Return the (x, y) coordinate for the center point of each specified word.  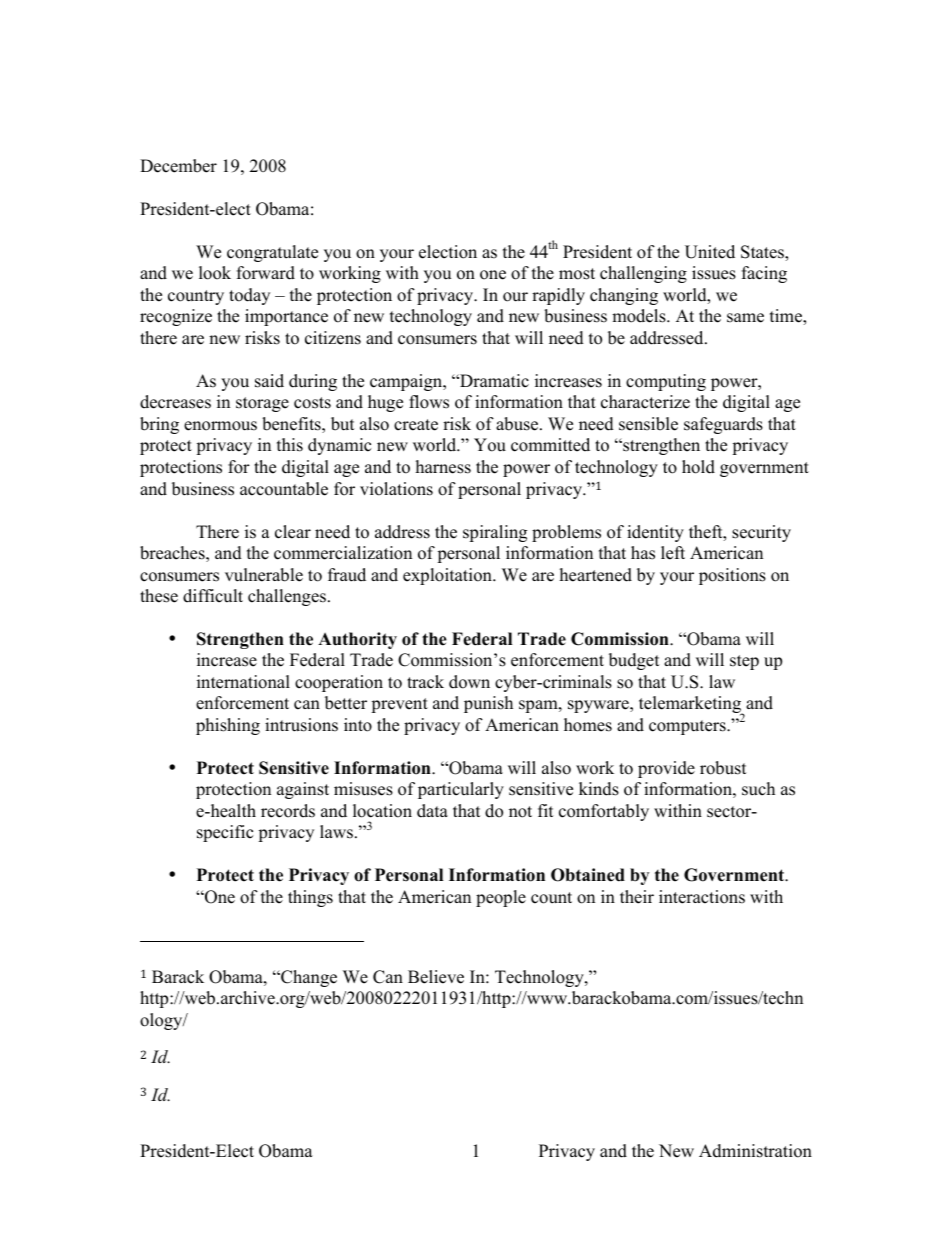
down (469, 682)
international (243, 682)
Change (308, 978)
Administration (755, 1151)
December (178, 166)
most (577, 274)
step (744, 662)
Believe (436, 977)
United (710, 252)
